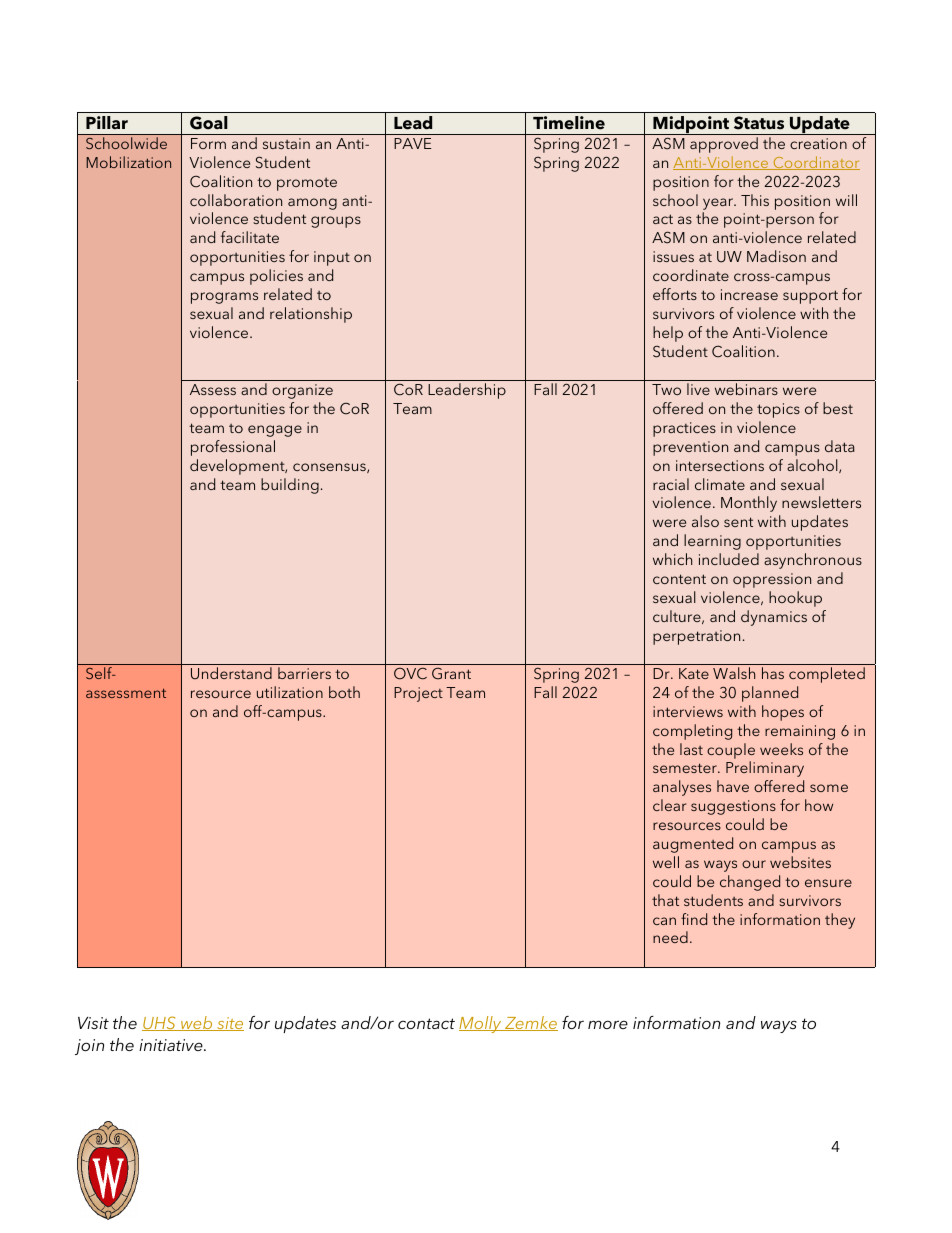 The image size is (952, 1233). I want to click on has, so click(773, 673).
